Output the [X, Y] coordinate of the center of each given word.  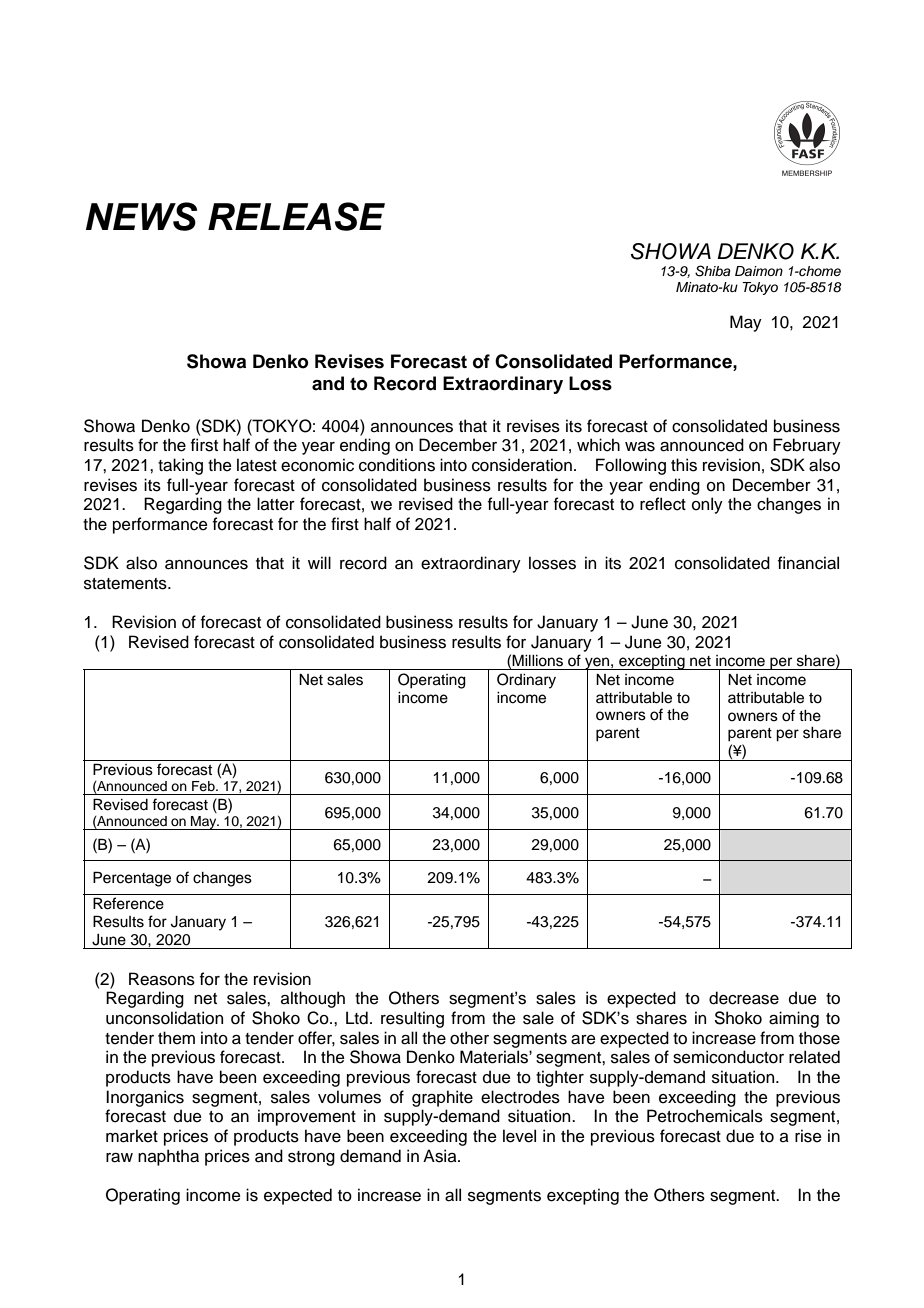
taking [180, 466]
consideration [522, 465]
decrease [744, 998]
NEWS [141, 216]
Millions [537, 660]
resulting [412, 1019]
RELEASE [296, 216]
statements [126, 584]
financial [808, 563]
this [684, 465]
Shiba [713, 271]
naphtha [168, 1157]
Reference [128, 903]
